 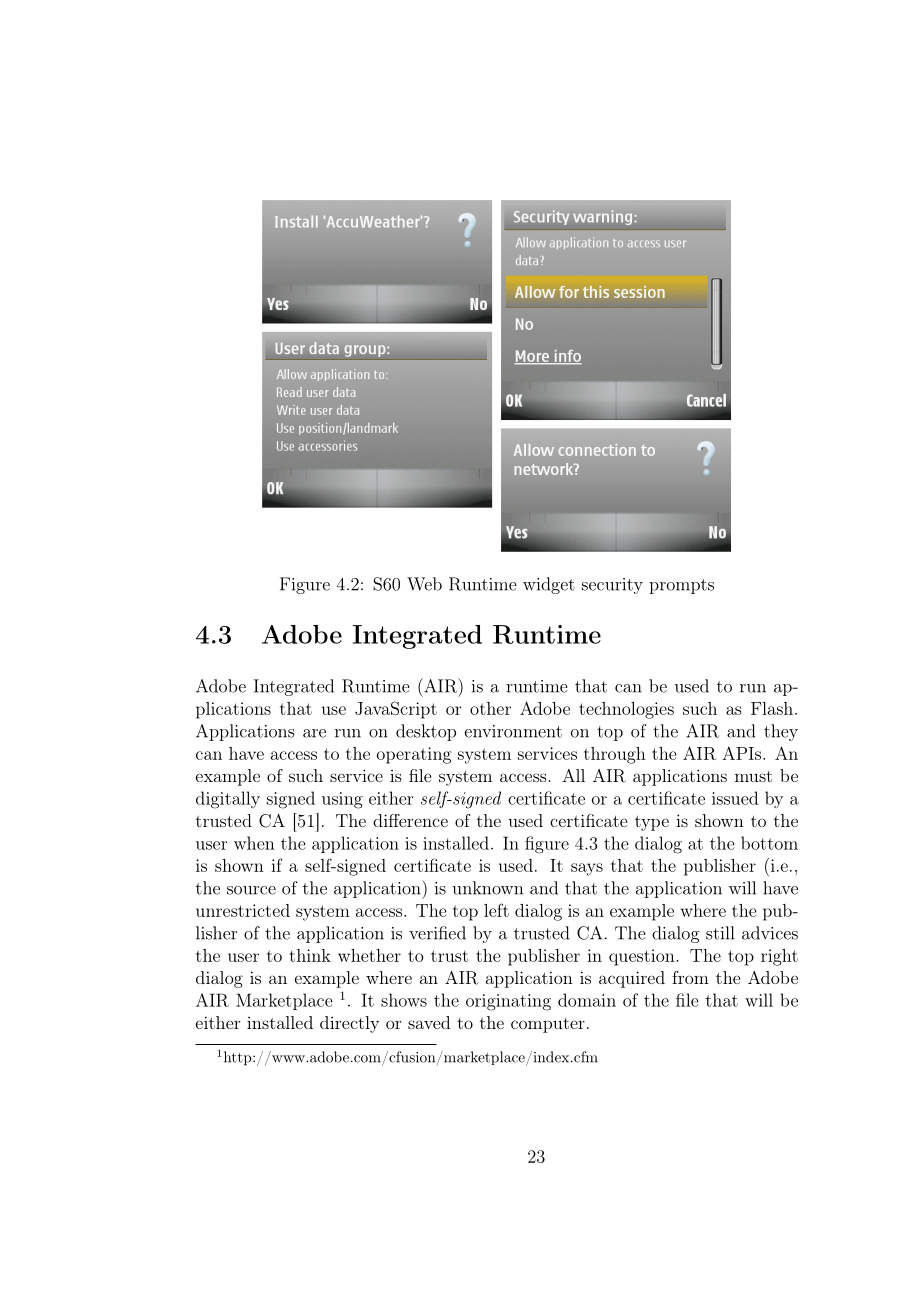 I want to click on prompts, so click(x=681, y=586).
